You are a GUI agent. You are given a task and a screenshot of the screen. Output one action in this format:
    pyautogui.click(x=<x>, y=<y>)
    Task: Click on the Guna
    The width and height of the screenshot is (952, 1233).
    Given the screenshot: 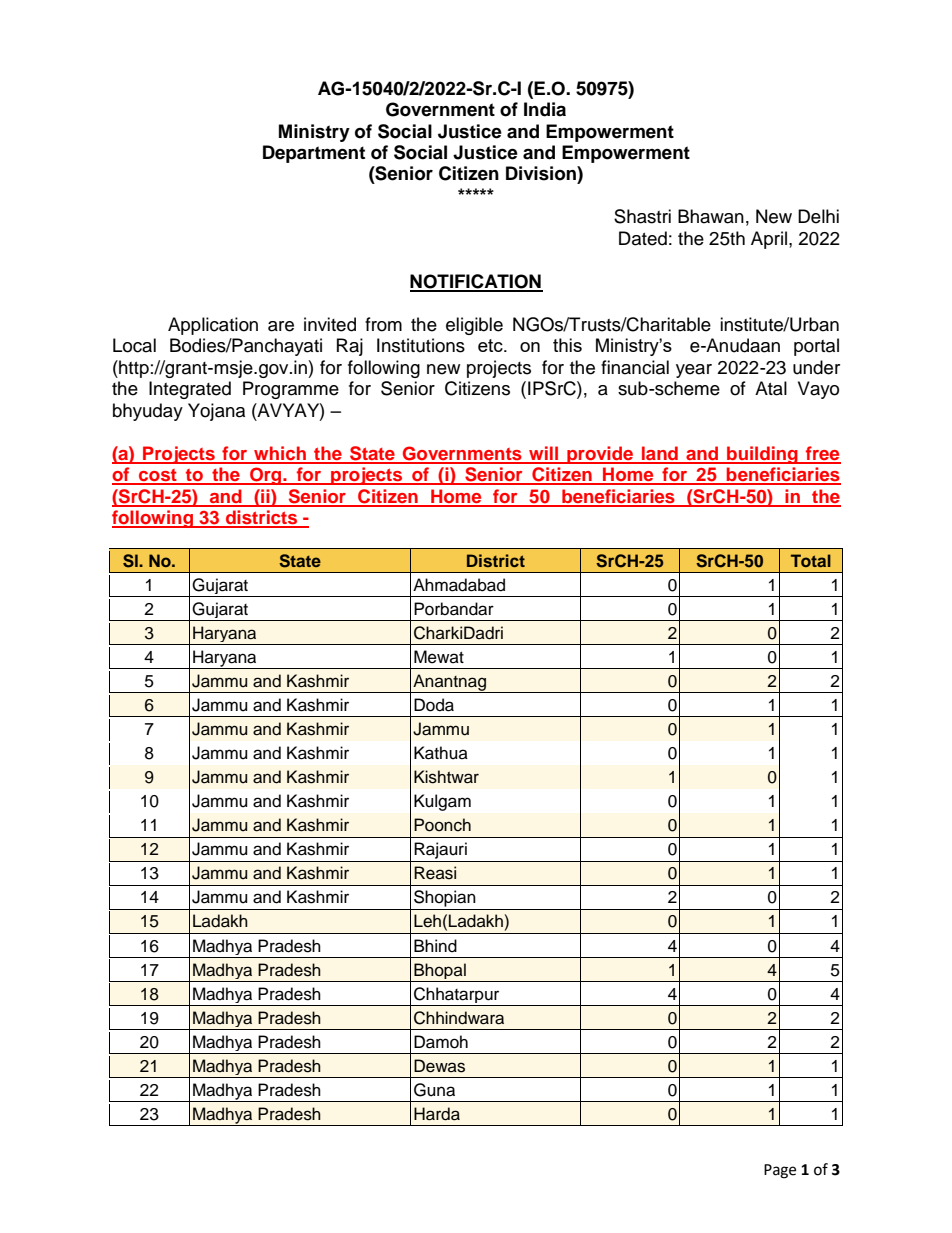 What is the action you would take?
    pyautogui.click(x=434, y=1090)
